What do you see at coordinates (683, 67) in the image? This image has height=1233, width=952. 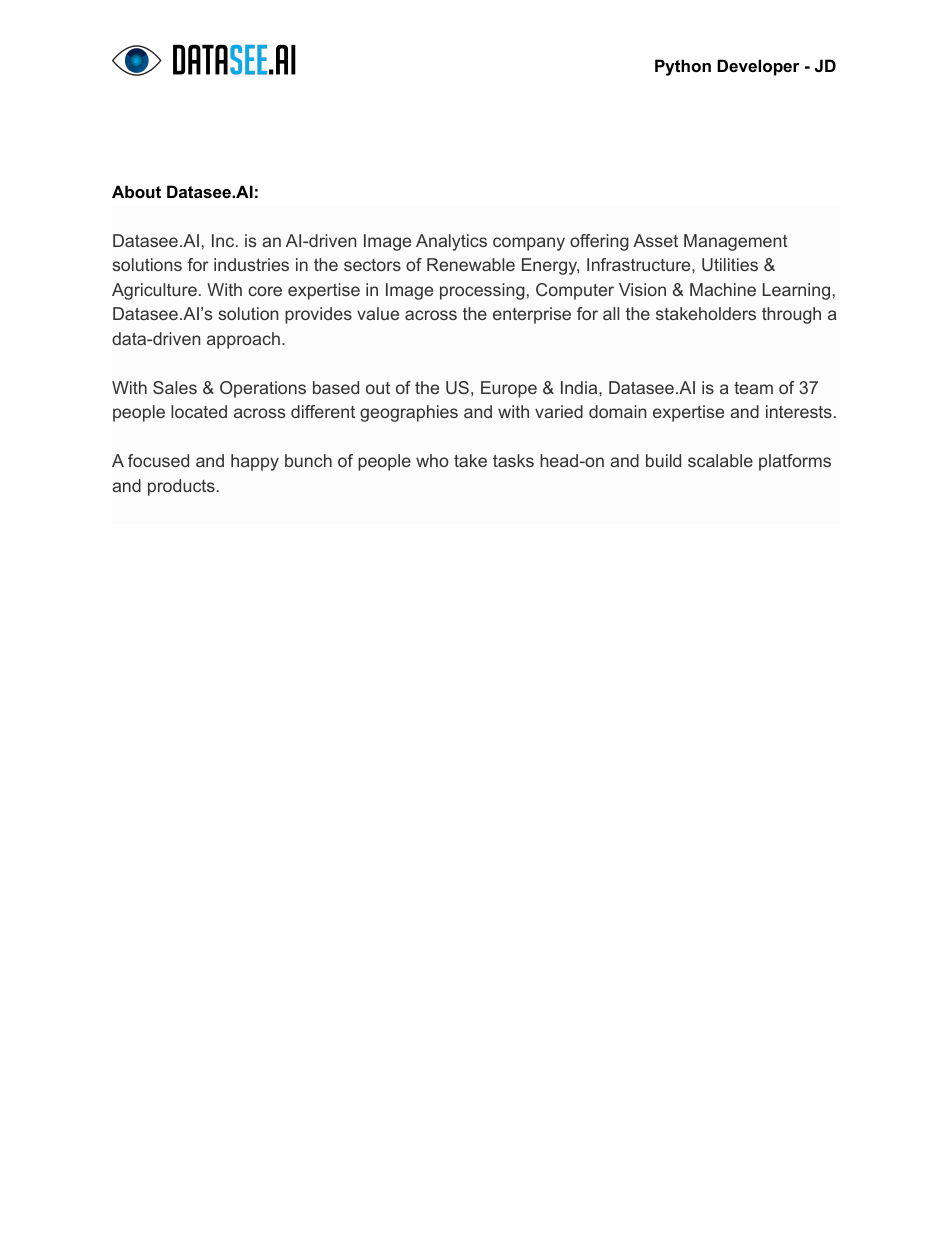 I see `Python` at bounding box center [683, 67].
